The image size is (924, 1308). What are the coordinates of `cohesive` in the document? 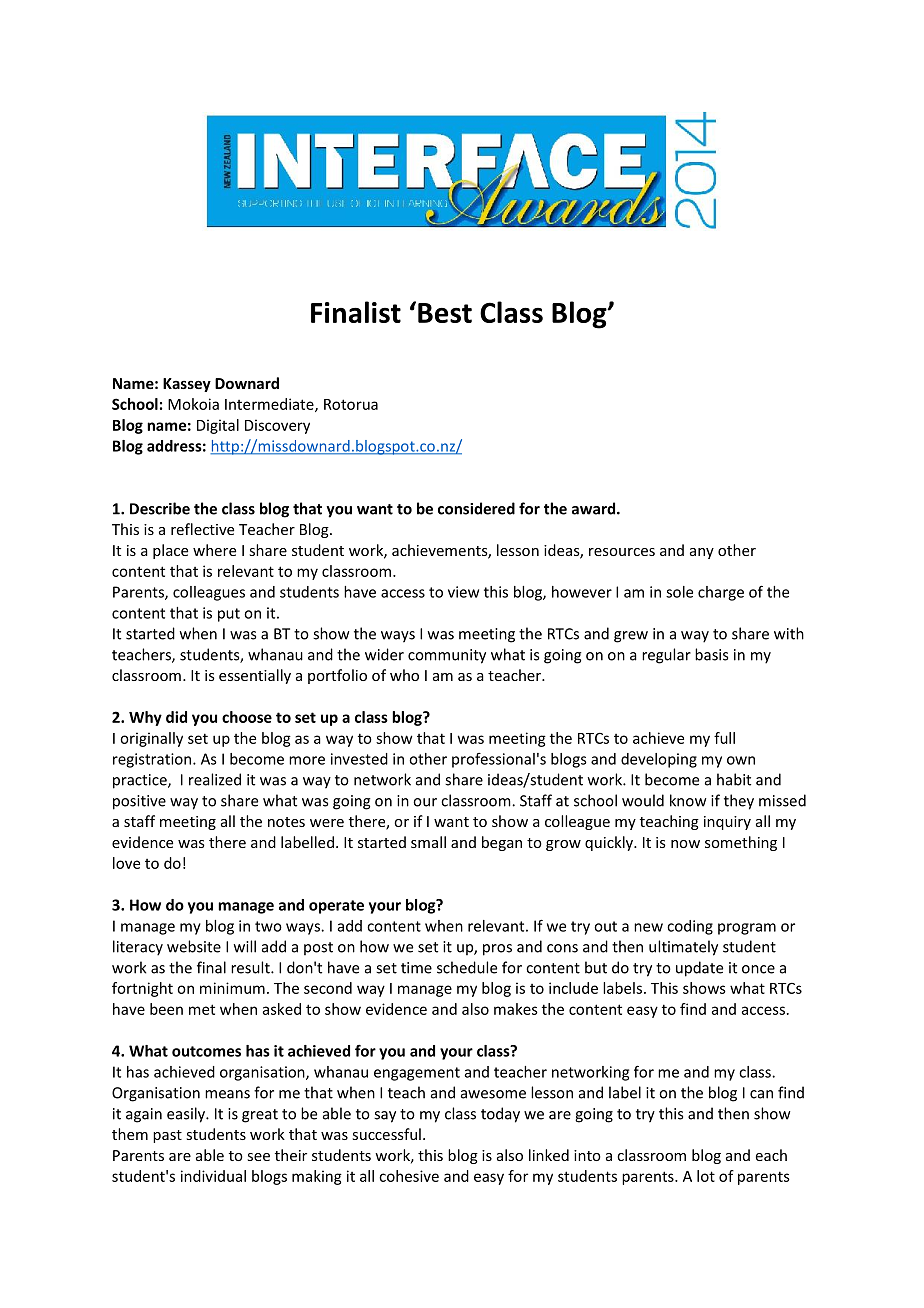 It's located at (409, 1176).
